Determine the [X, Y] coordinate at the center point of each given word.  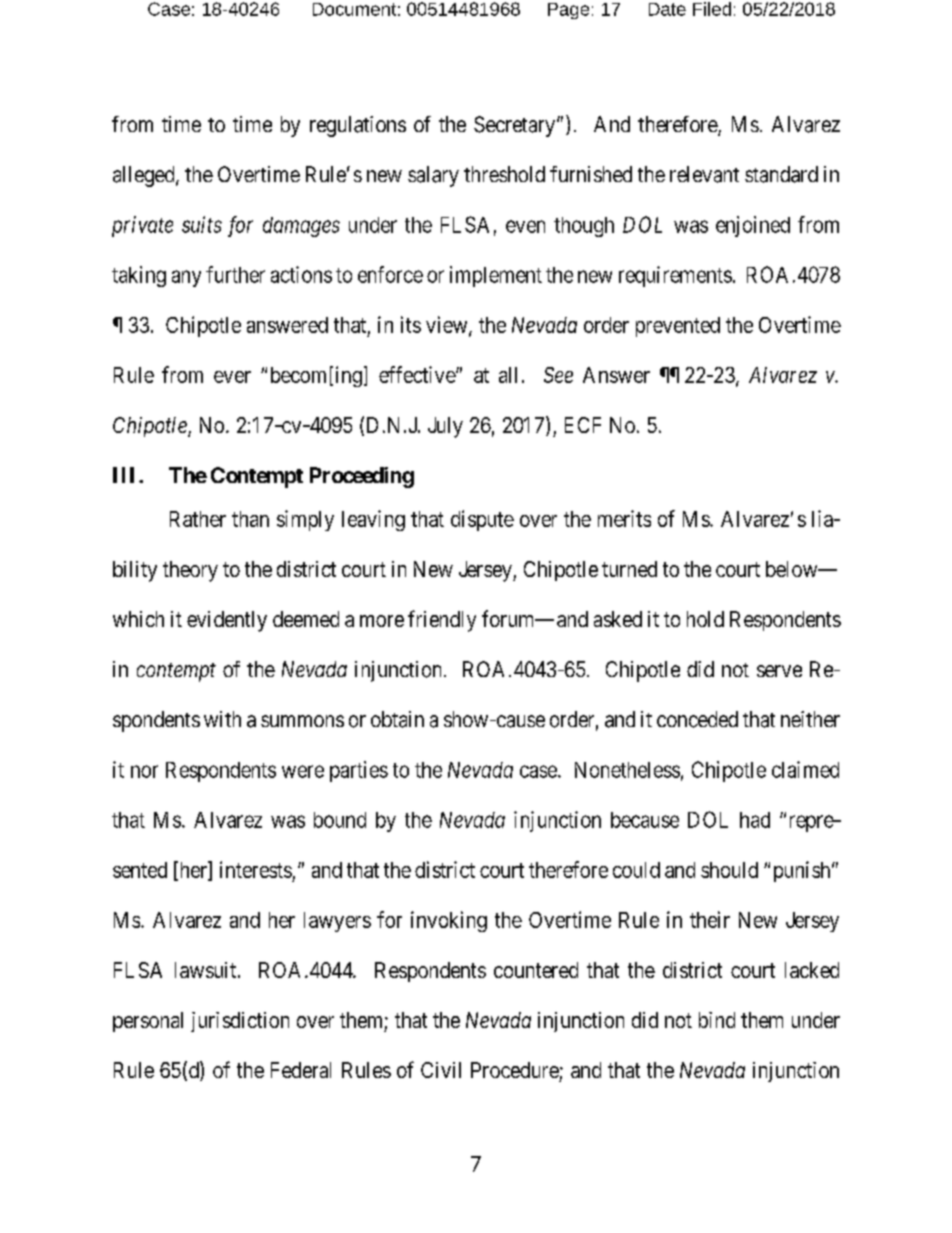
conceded [697, 719]
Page [568, 11]
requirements [675, 276]
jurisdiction [240, 1022]
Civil [441, 1070]
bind [717, 1020]
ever [232, 377]
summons [302, 721]
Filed [712, 9]
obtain [397, 719]
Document [354, 9]
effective [418, 374]
